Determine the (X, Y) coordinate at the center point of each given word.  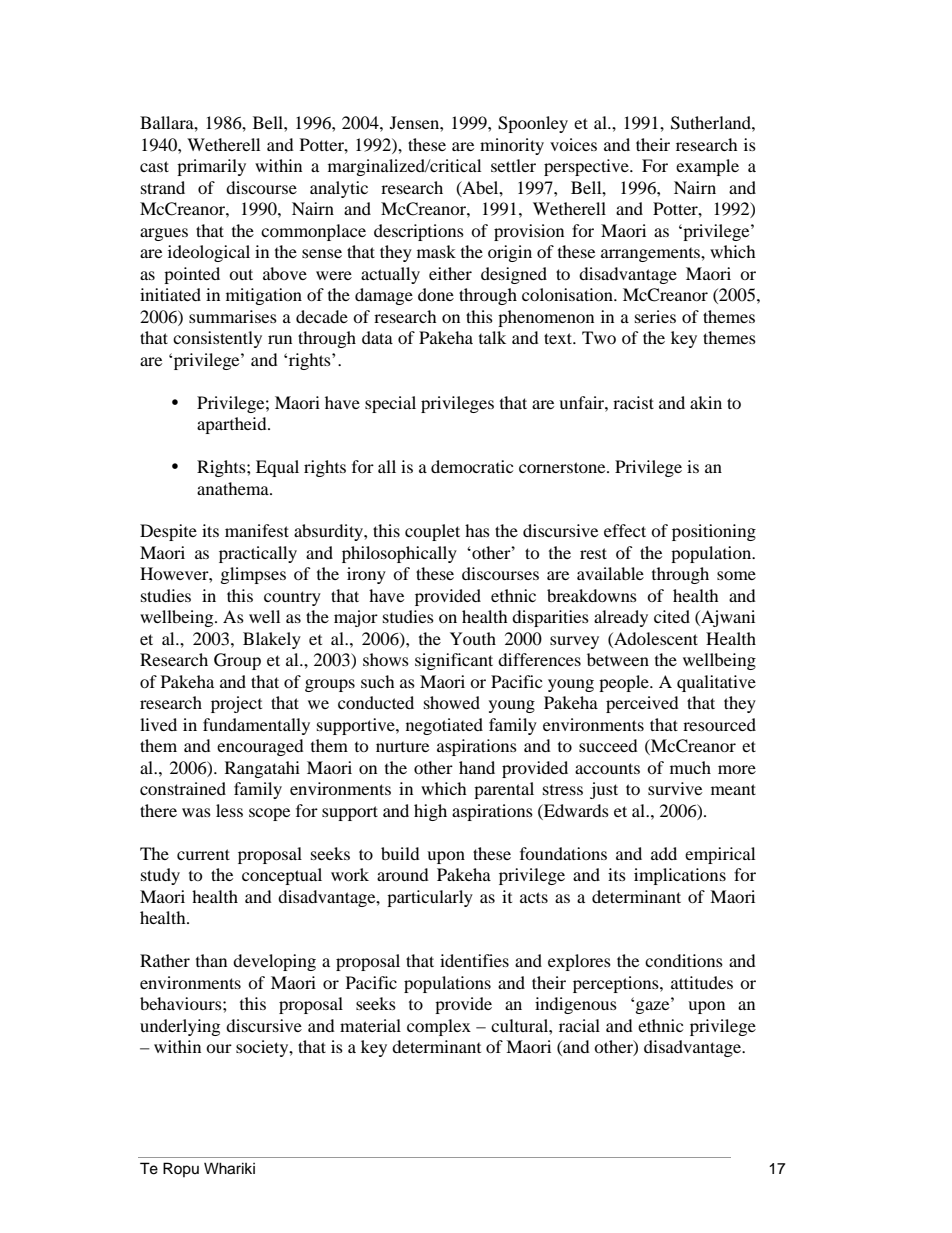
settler (513, 165)
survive (675, 788)
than (211, 960)
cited (672, 616)
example (707, 167)
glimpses (253, 575)
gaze (654, 1006)
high (430, 812)
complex (439, 1027)
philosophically (399, 554)
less (229, 810)
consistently (217, 339)
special (390, 404)
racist (633, 402)
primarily (211, 167)
